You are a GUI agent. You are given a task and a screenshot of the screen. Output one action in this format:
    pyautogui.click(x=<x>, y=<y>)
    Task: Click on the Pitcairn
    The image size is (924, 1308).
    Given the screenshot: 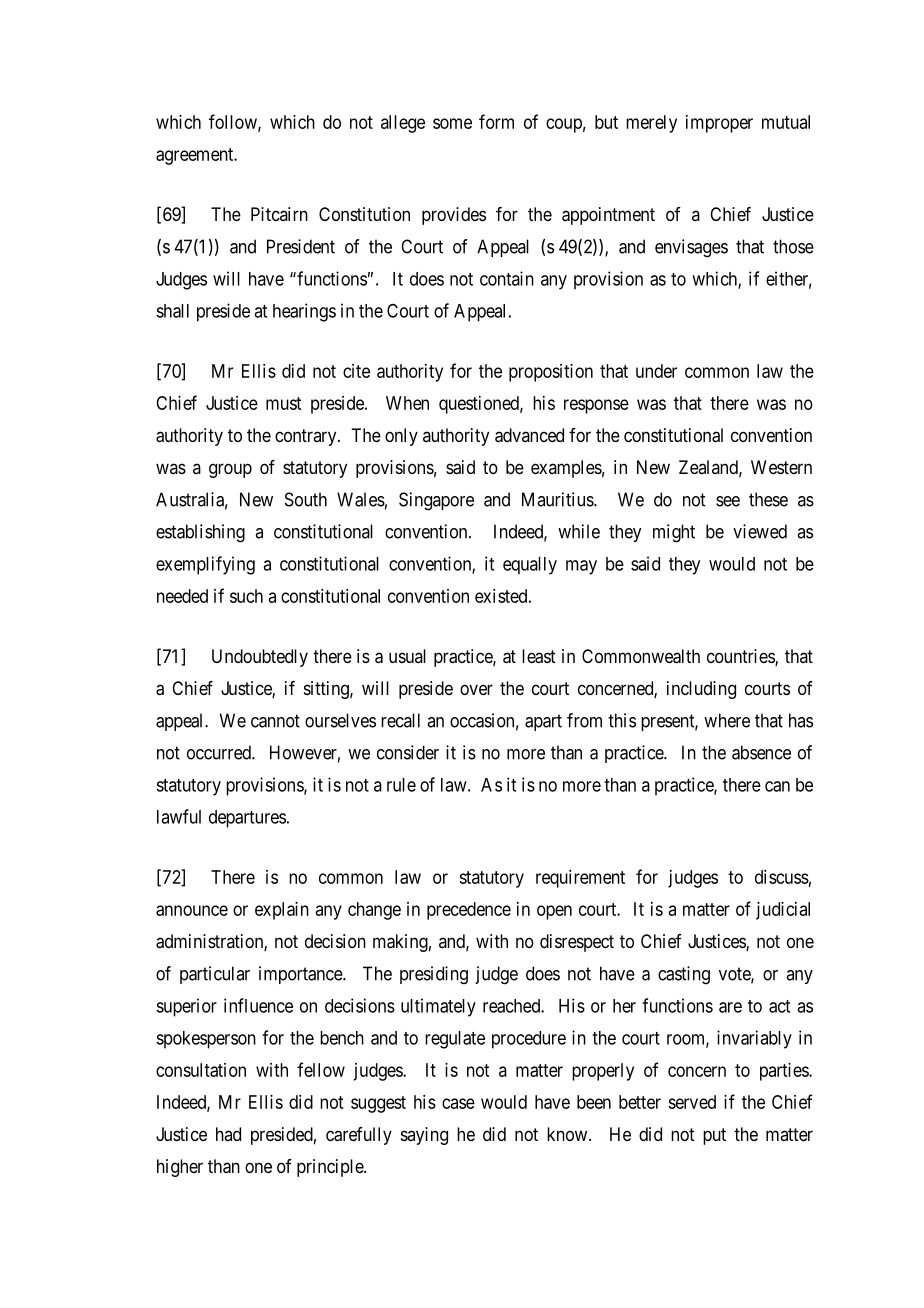 What is the action you would take?
    pyautogui.click(x=279, y=214)
